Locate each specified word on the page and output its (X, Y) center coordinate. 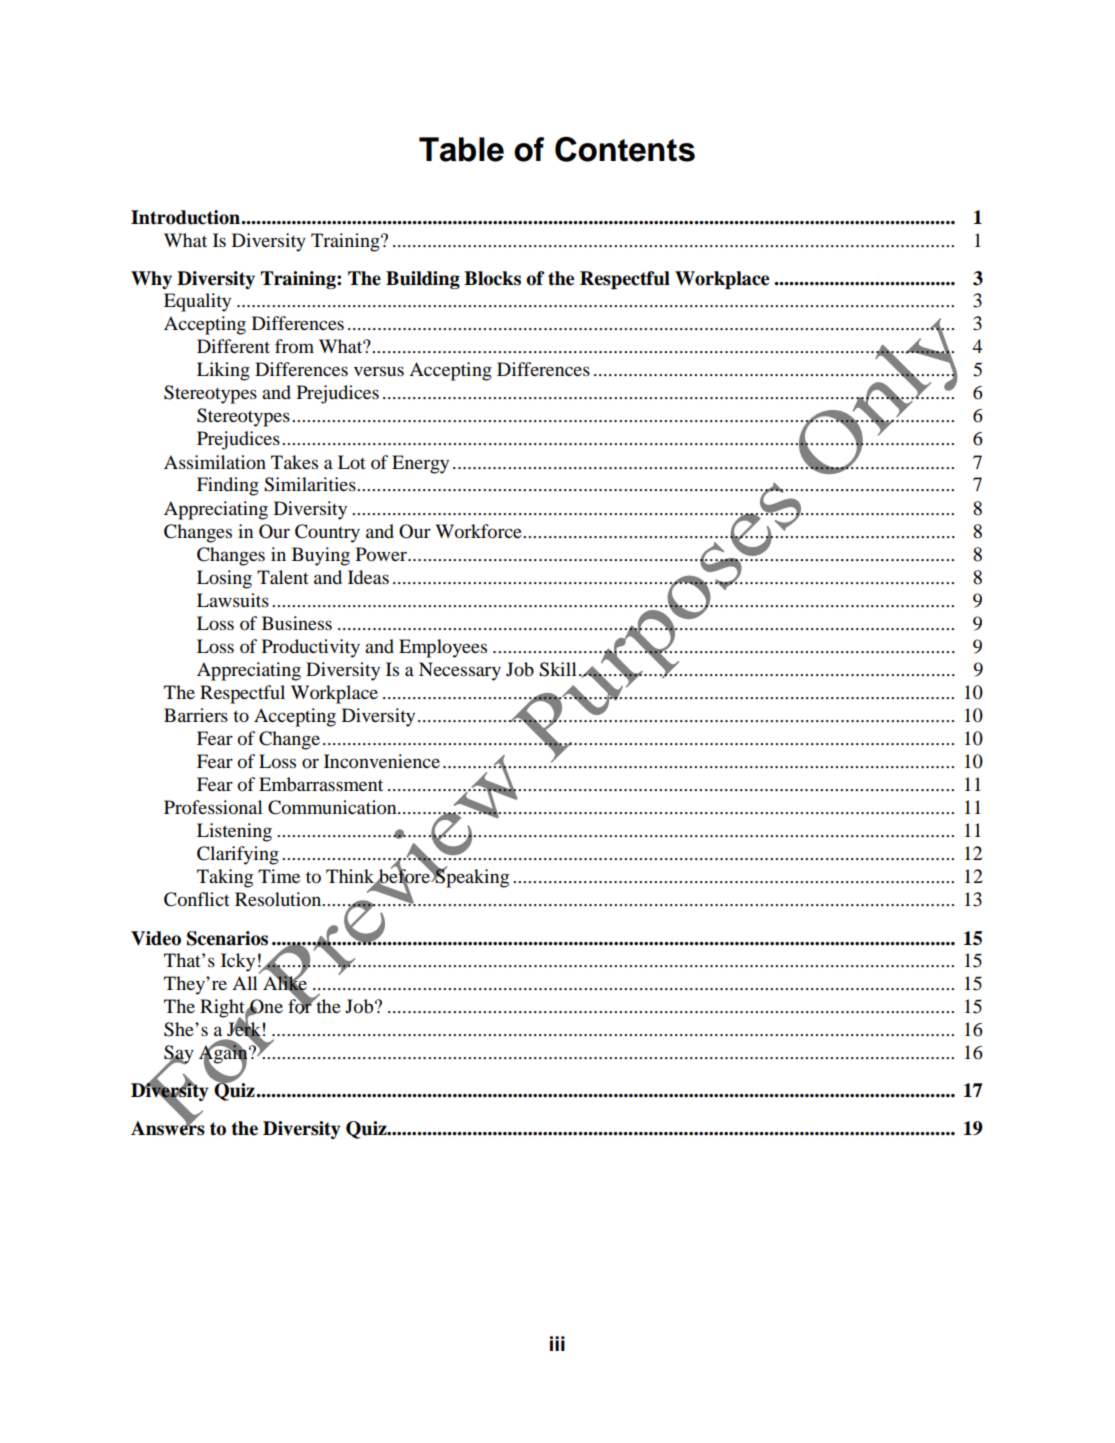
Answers (168, 1127)
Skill (558, 669)
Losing (224, 579)
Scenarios (227, 938)
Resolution (279, 899)
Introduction (186, 217)
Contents (625, 149)
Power (382, 554)
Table (461, 149)
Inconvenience (382, 761)
